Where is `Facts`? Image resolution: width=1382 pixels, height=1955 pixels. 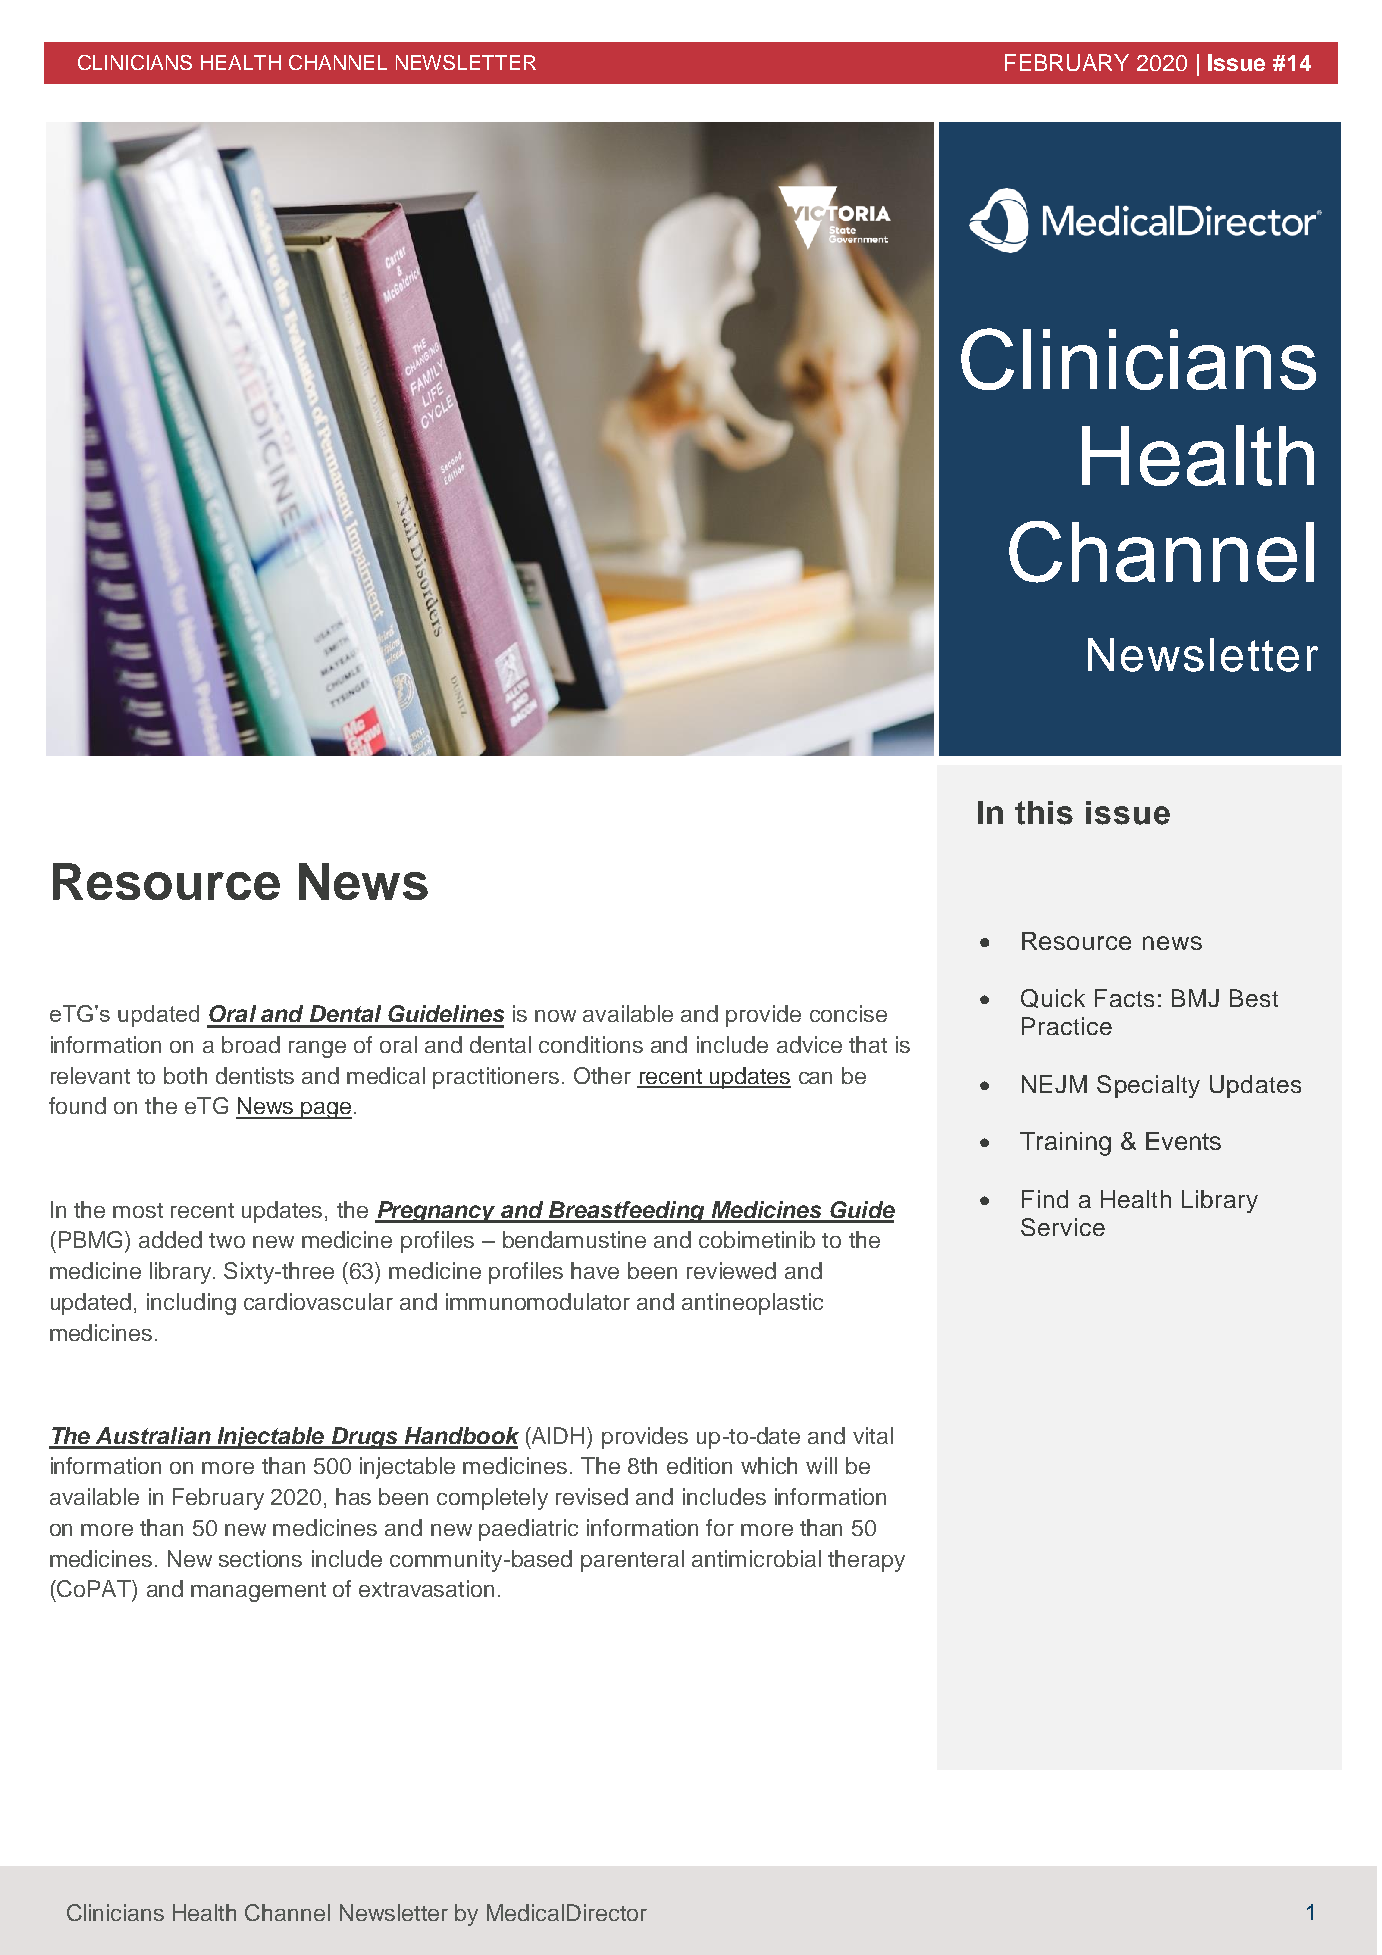
Facts is located at coordinates (1124, 998).
